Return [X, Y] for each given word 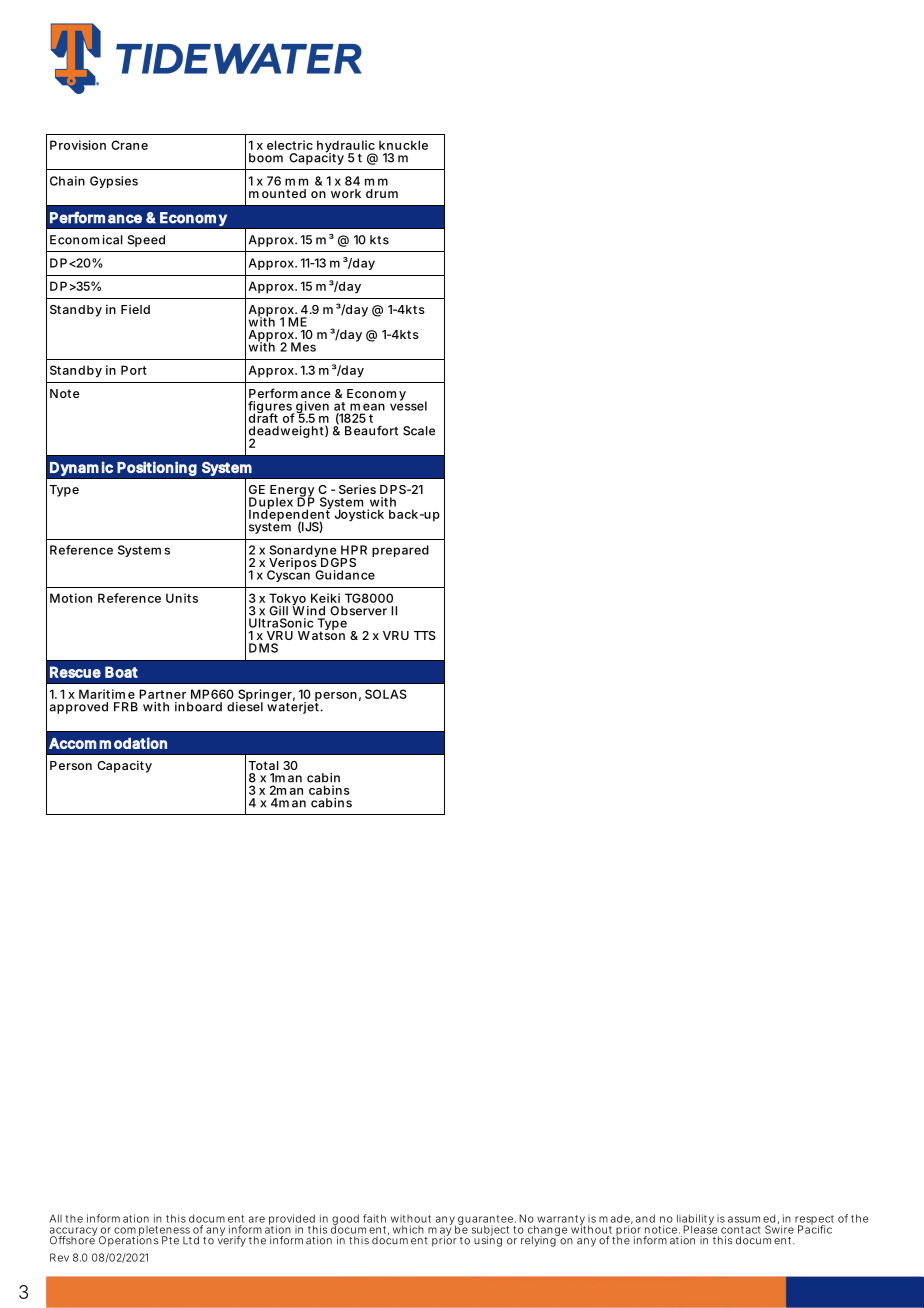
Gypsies [114, 182]
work [346, 193]
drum [382, 193]
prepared [400, 551]
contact [741, 1230]
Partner [162, 694]
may [439, 1232]
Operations [128, 1240]
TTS [425, 635]
